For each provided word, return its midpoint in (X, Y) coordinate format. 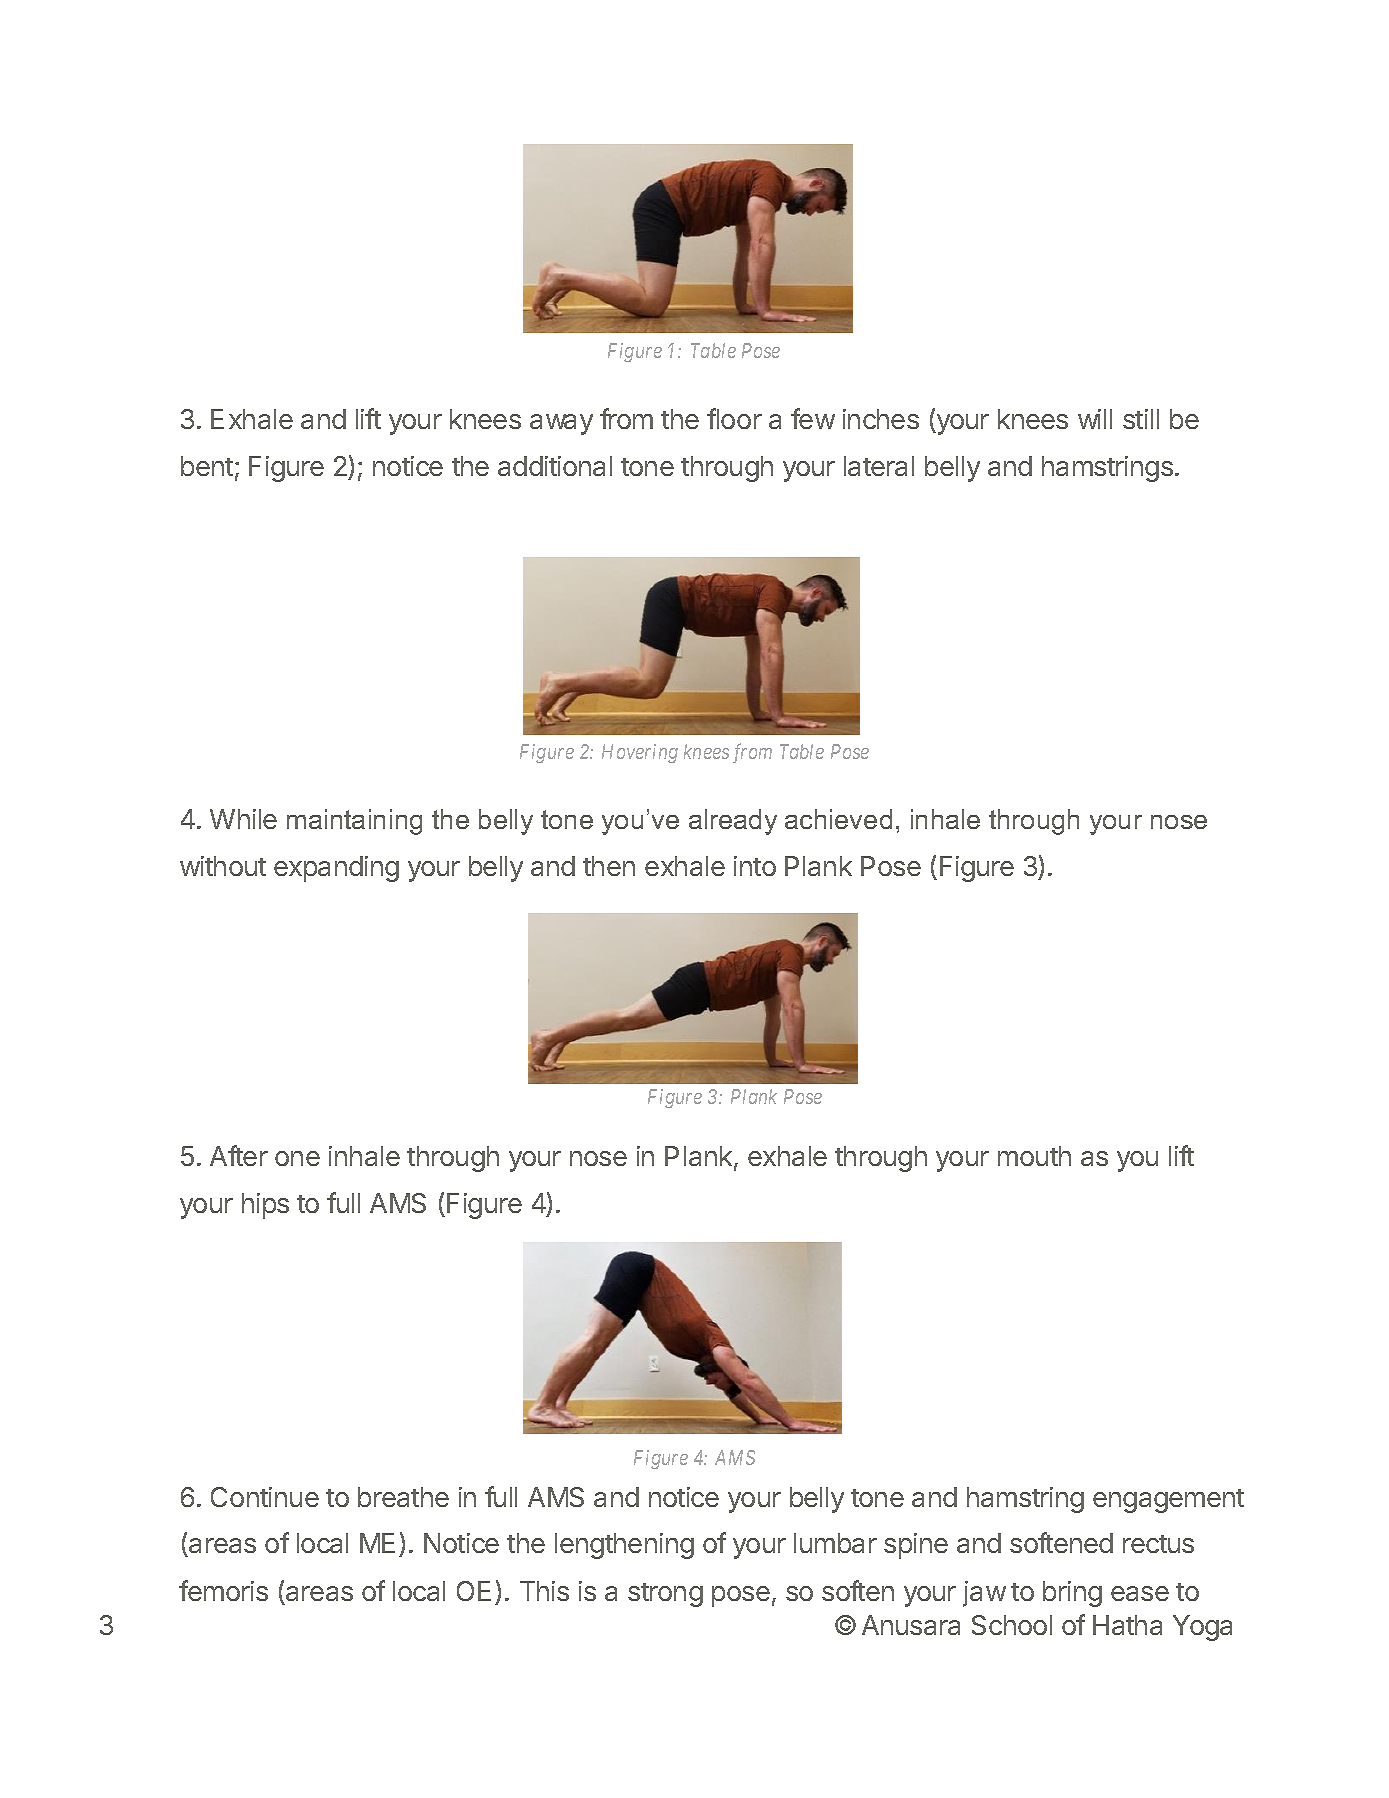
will (1095, 419)
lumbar (835, 1543)
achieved (838, 819)
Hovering (640, 753)
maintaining (354, 822)
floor (734, 418)
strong (665, 1595)
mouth (1034, 1156)
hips (265, 1206)
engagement (1168, 1501)
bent (207, 466)
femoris (223, 1590)
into (755, 866)
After (239, 1155)
